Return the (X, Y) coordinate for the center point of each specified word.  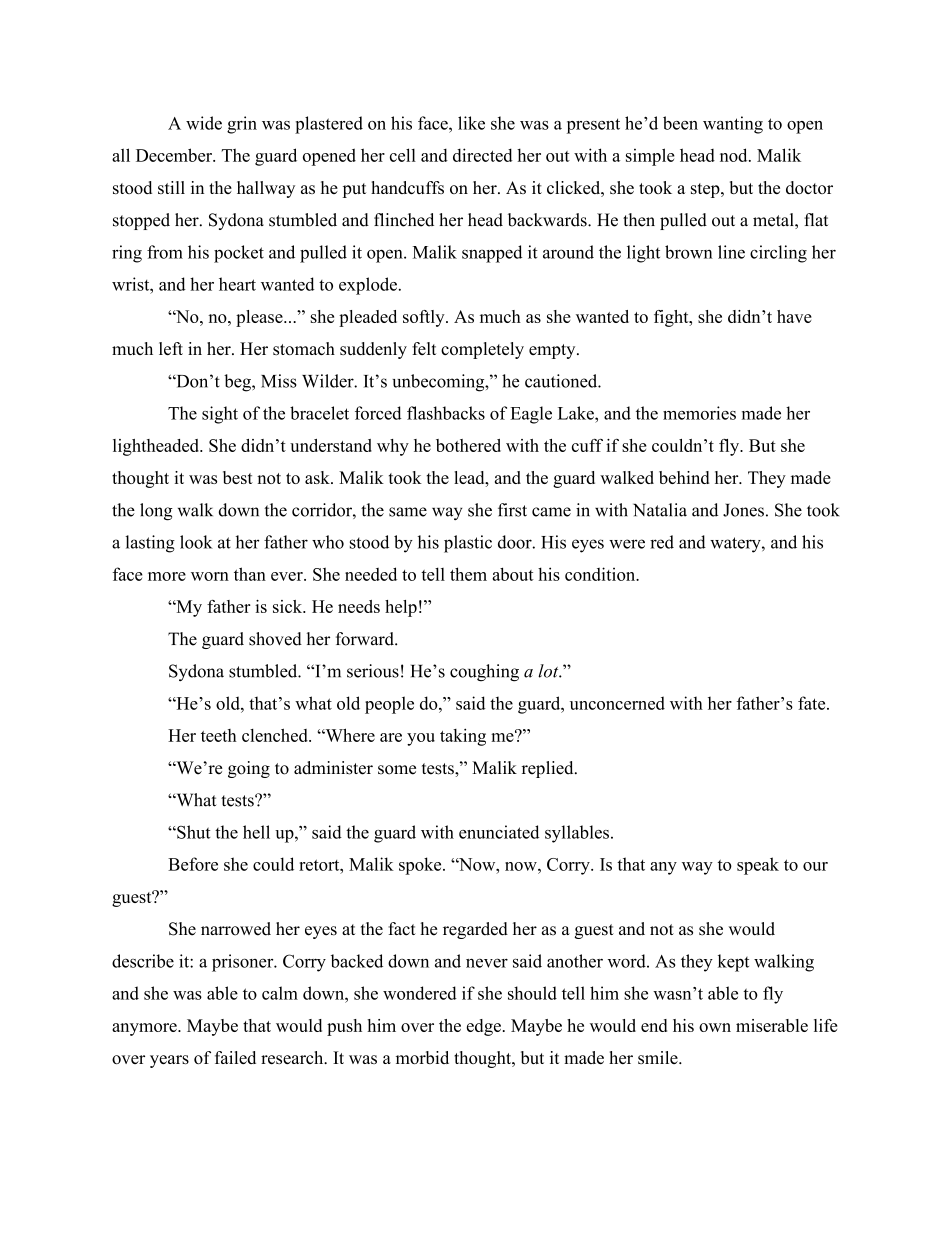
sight (220, 415)
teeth (219, 735)
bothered (468, 445)
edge (484, 1027)
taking (463, 737)
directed (483, 155)
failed (235, 1057)
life (825, 1025)
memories (699, 413)
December (175, 155)
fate (813, 703)
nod (735, 155)
